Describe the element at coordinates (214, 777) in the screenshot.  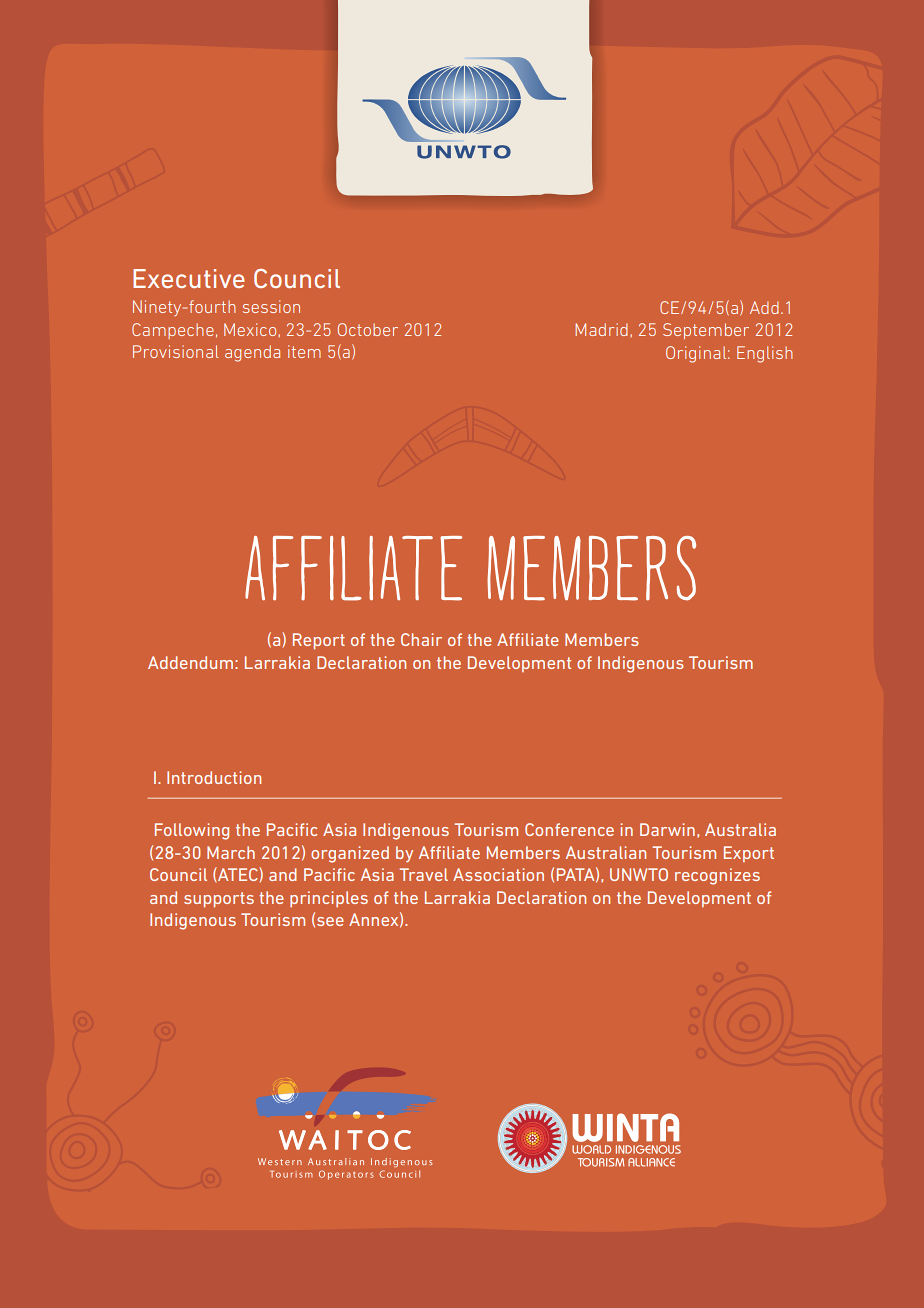
I see `Introduction` at that location.
